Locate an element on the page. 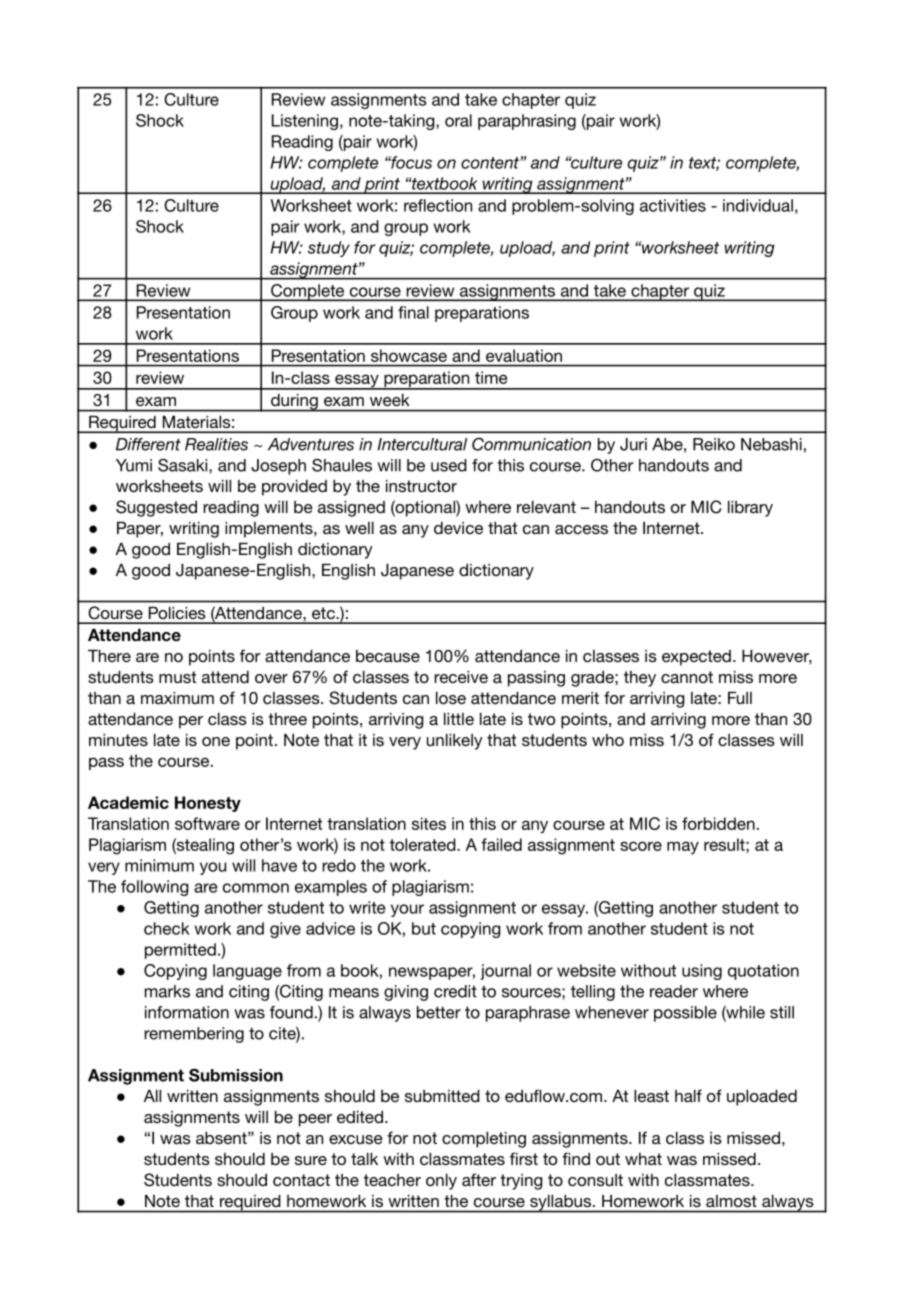 The height and width of the document is (1307, 924). receive is located at coordinates (461, 677).
